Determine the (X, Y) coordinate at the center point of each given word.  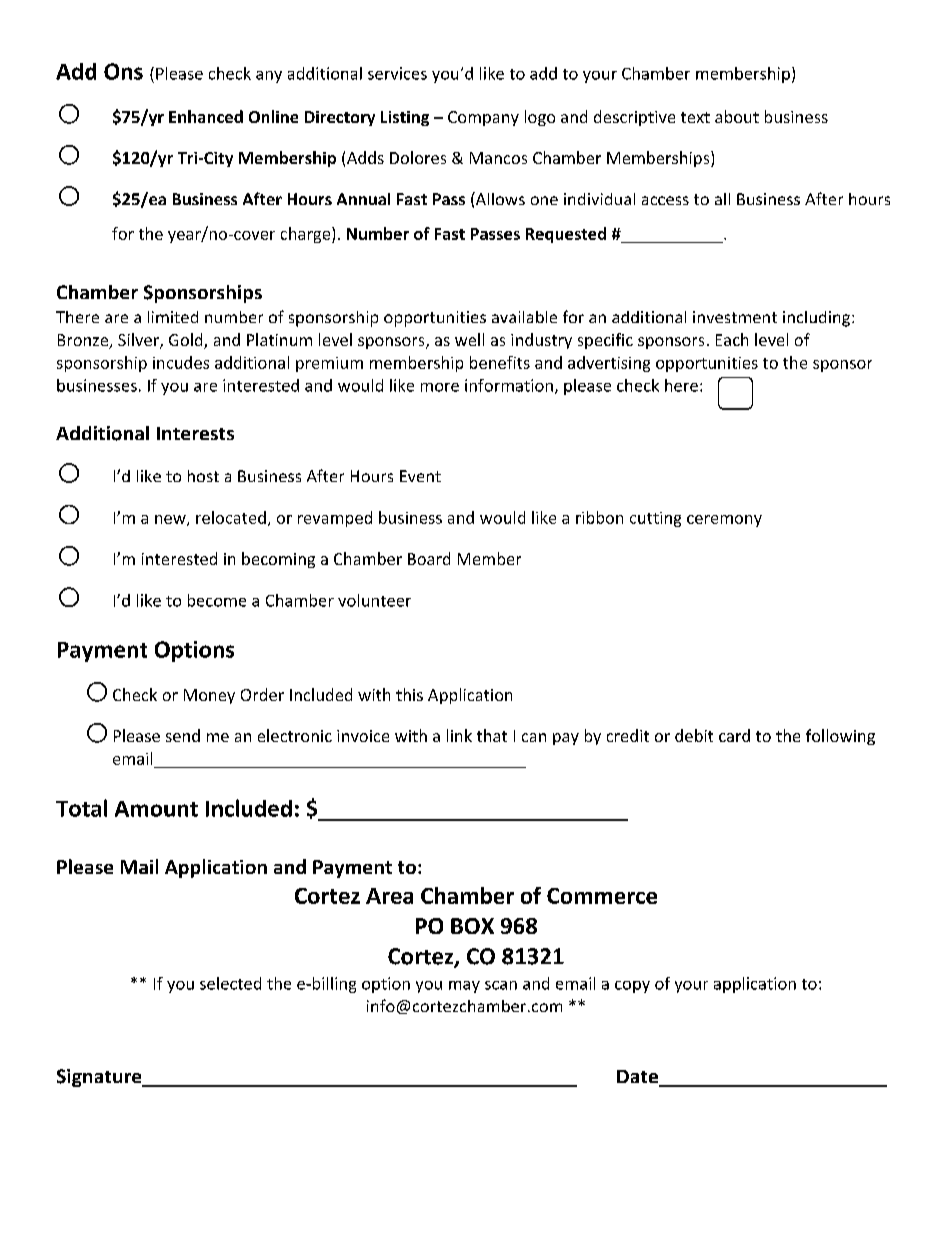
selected (230, 983)
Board (429, 558)
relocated (231, 517)
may (464, 987)
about (737, 116)
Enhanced (206, 116)
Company (483, 118)
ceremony (724, 521)
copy (632, 987)
